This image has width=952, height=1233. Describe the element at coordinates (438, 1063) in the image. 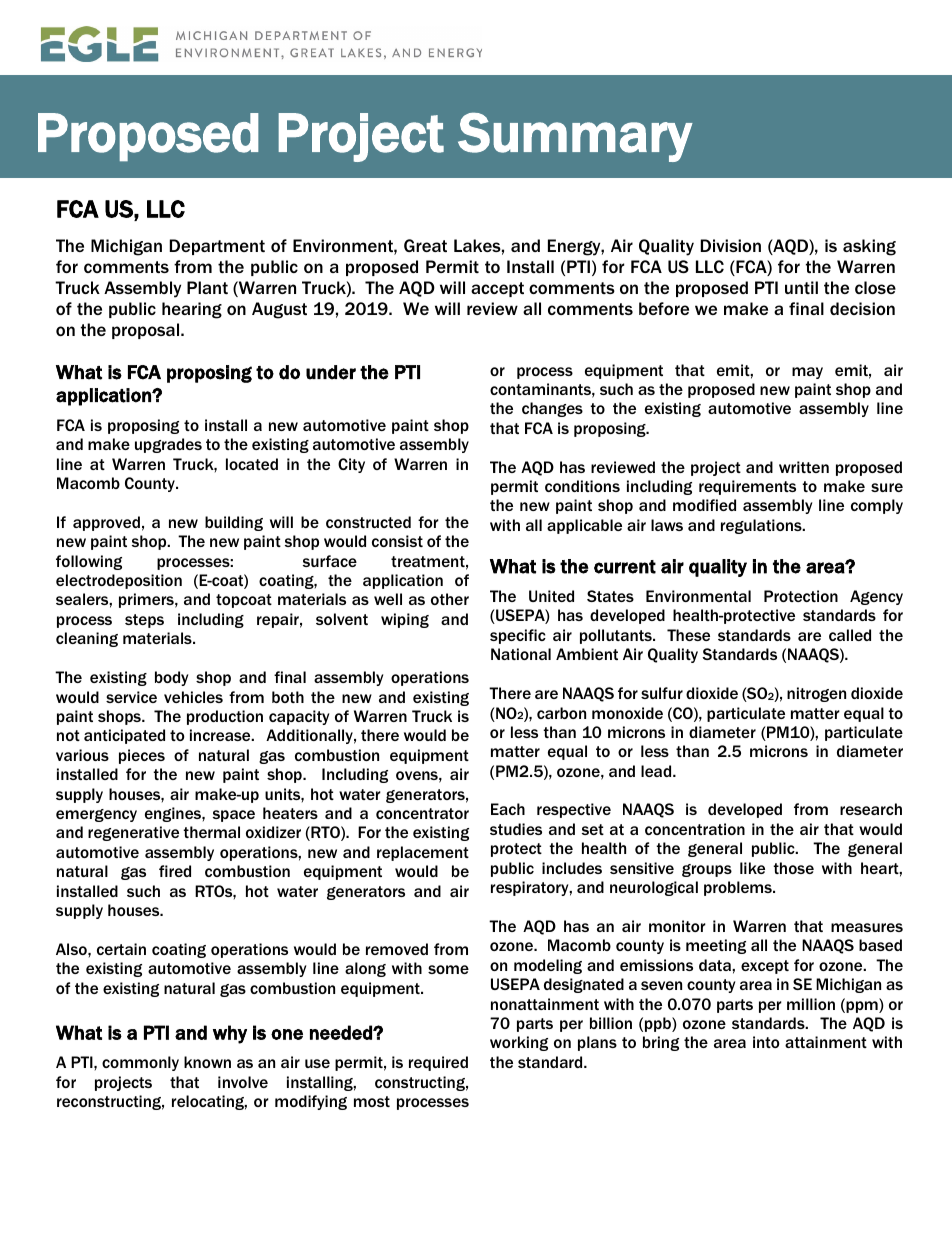

I see `required` at that location.
